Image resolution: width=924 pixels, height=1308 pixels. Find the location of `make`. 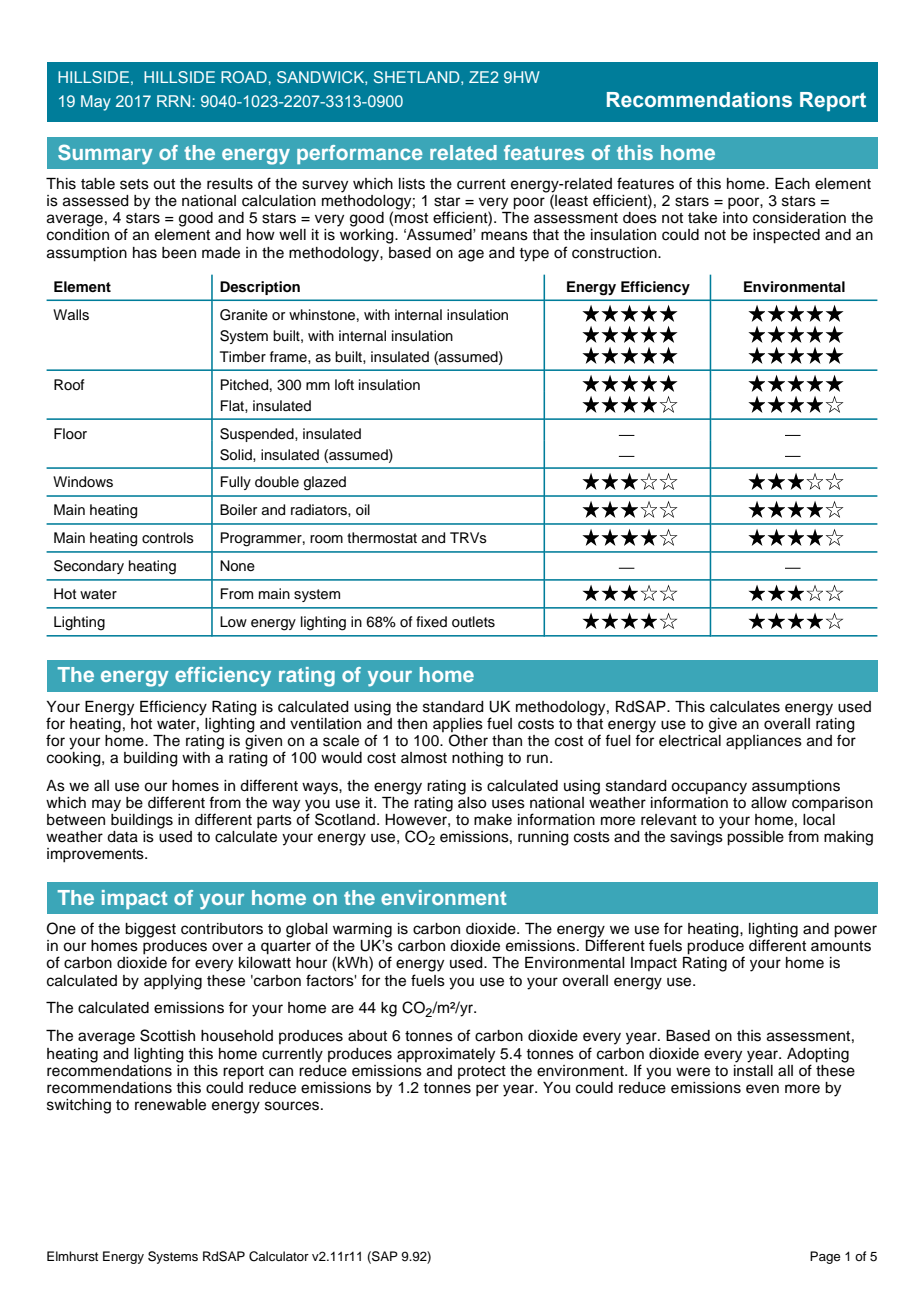

make is located at coordinates (493, 820).
